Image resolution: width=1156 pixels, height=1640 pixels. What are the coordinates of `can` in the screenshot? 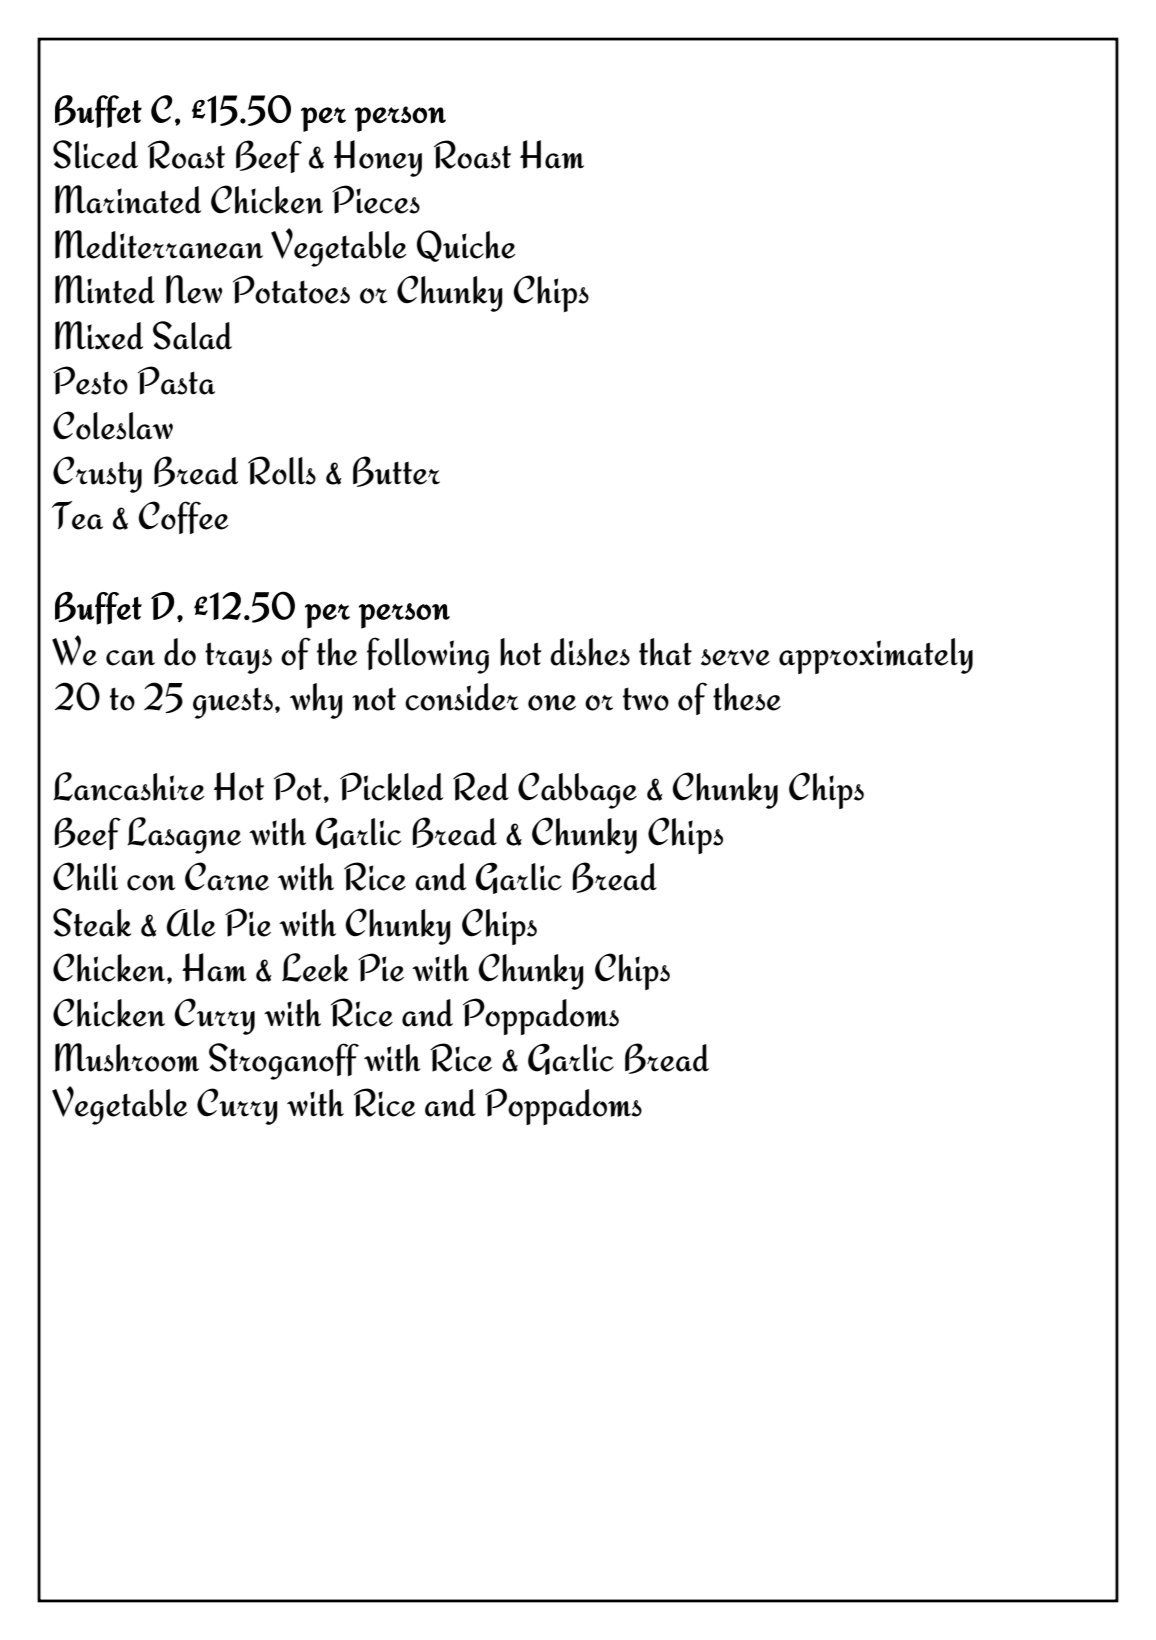 It's located at (130, 658).
